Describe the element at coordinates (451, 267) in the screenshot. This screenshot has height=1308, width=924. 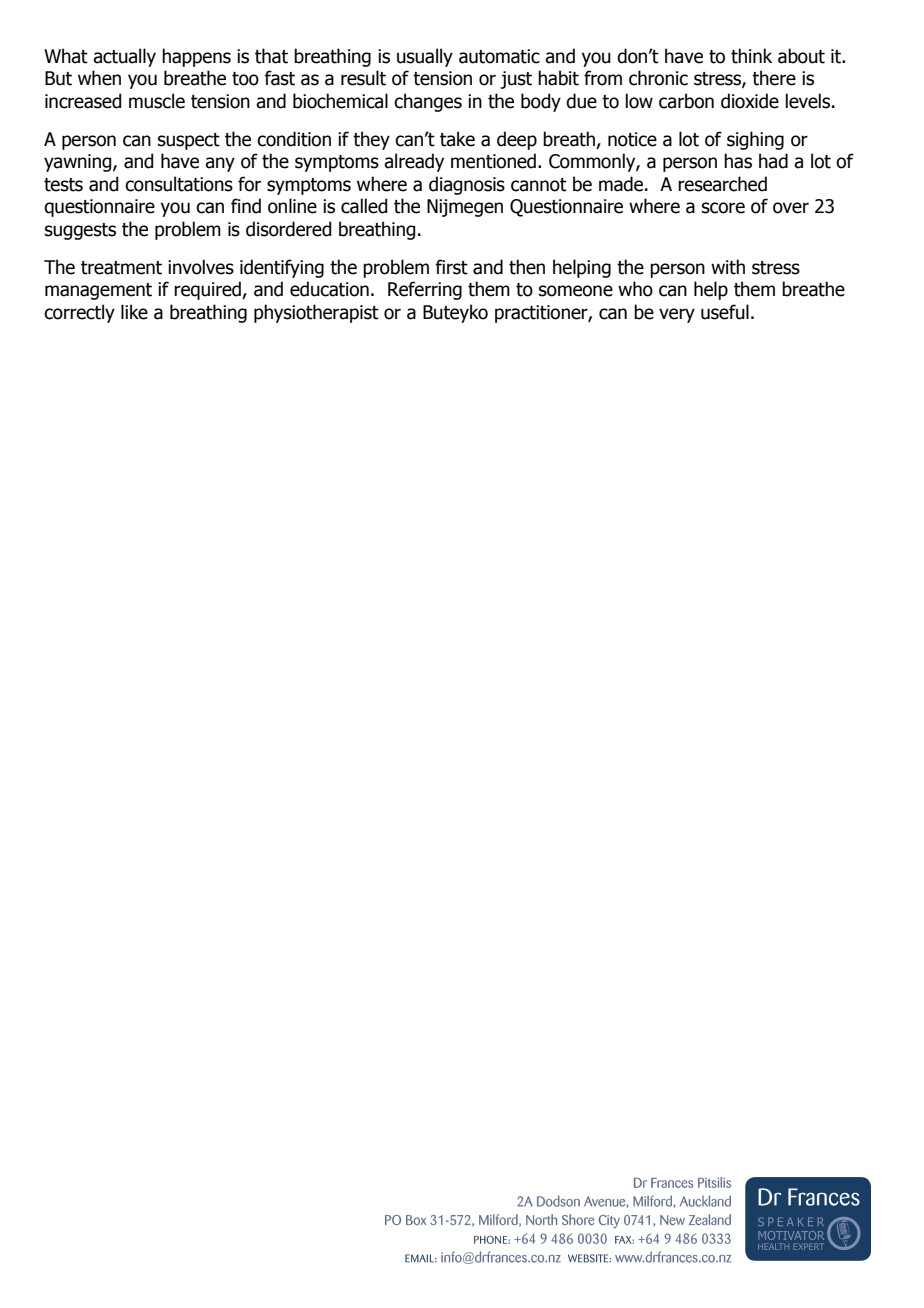
I see `first` at that location.
